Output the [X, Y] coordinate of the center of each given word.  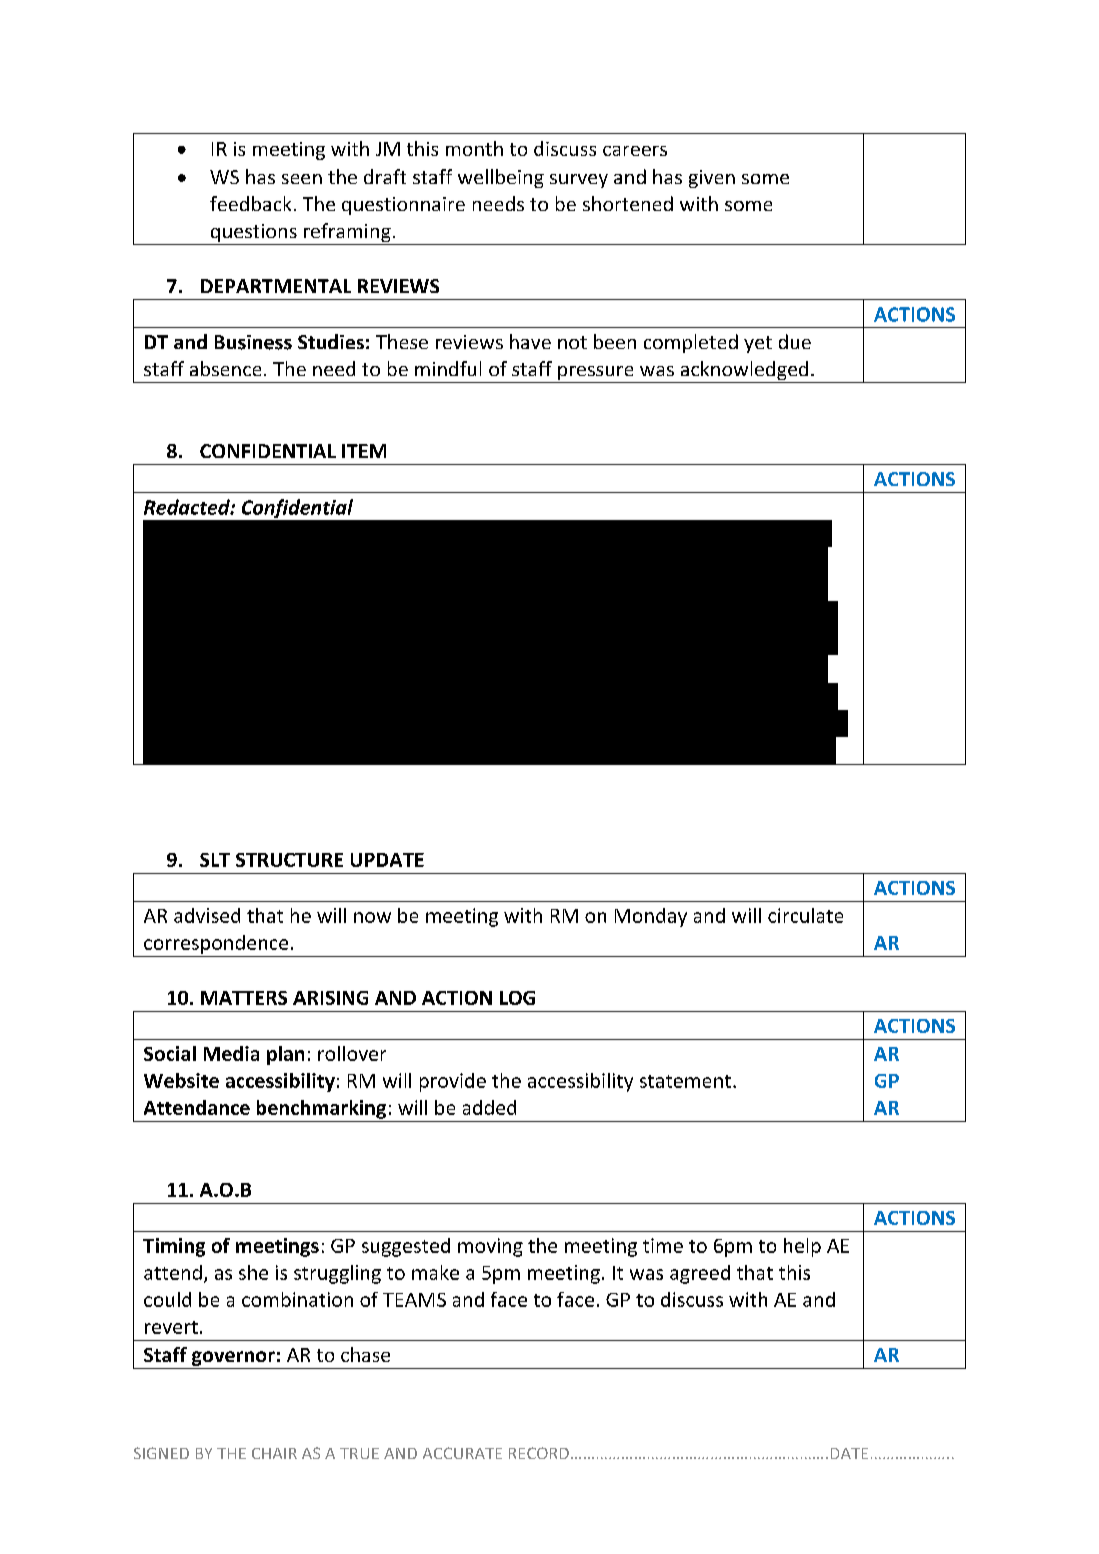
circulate [805, 915]
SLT [215, 860]
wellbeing [501, 178]
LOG [517, 998]
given [712, 179]
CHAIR [274, 1453]
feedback [250, 203]
